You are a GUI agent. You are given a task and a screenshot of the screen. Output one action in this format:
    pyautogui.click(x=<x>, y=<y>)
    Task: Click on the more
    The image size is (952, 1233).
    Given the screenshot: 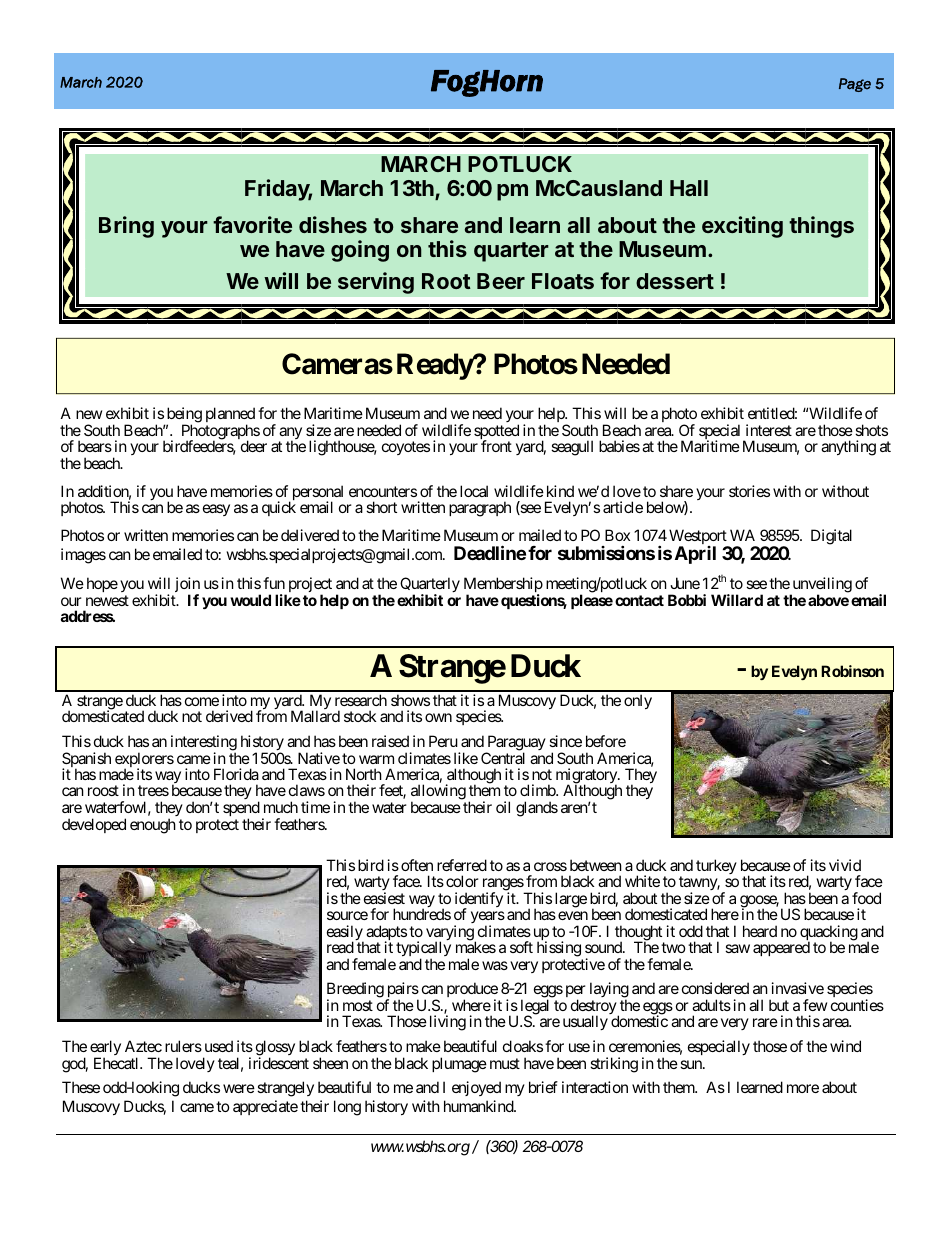 What is the action you would take?
    pyautogui.click(x=803, y=1088)
